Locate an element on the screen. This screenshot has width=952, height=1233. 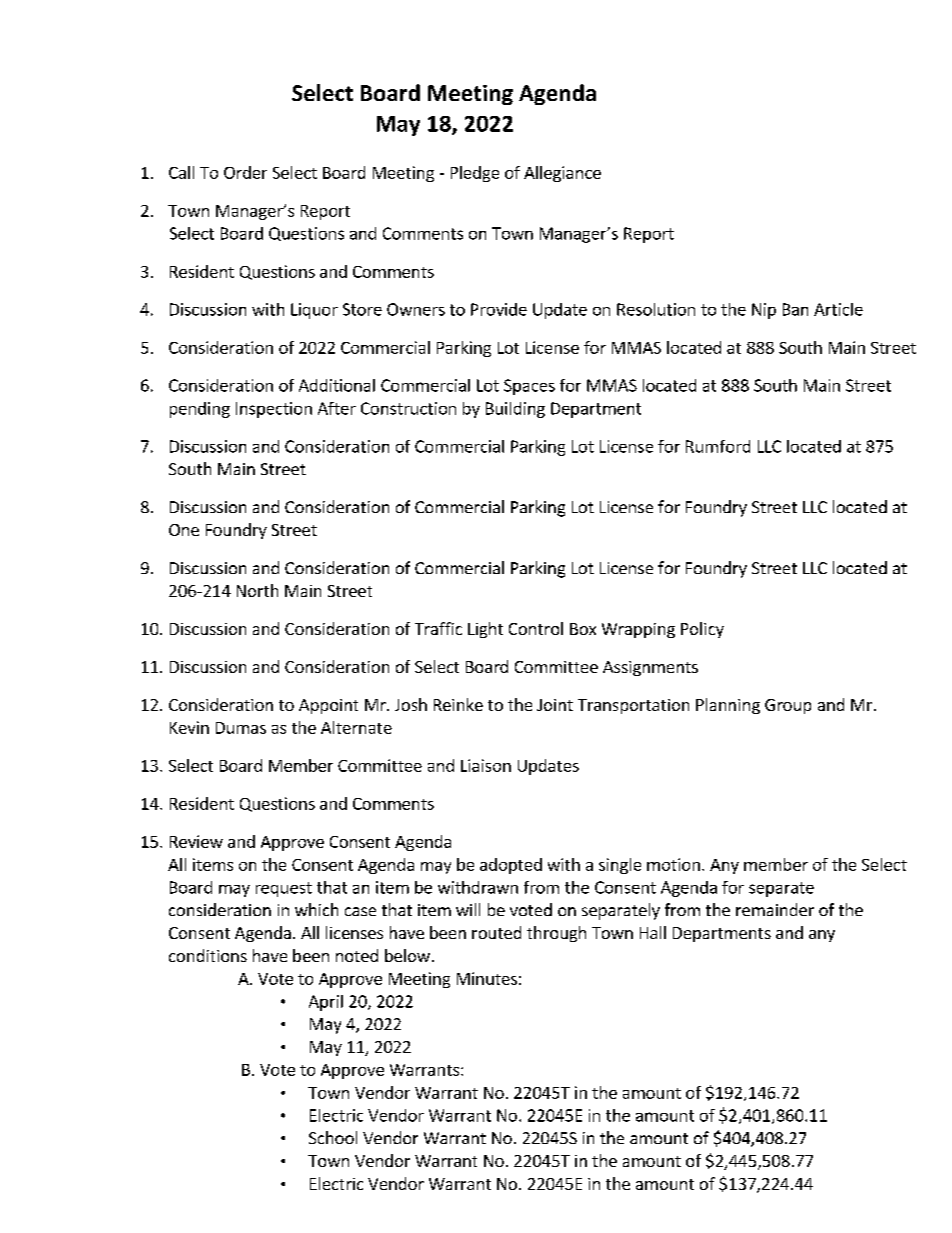
Minutes is located at coordinates (487, 978).
